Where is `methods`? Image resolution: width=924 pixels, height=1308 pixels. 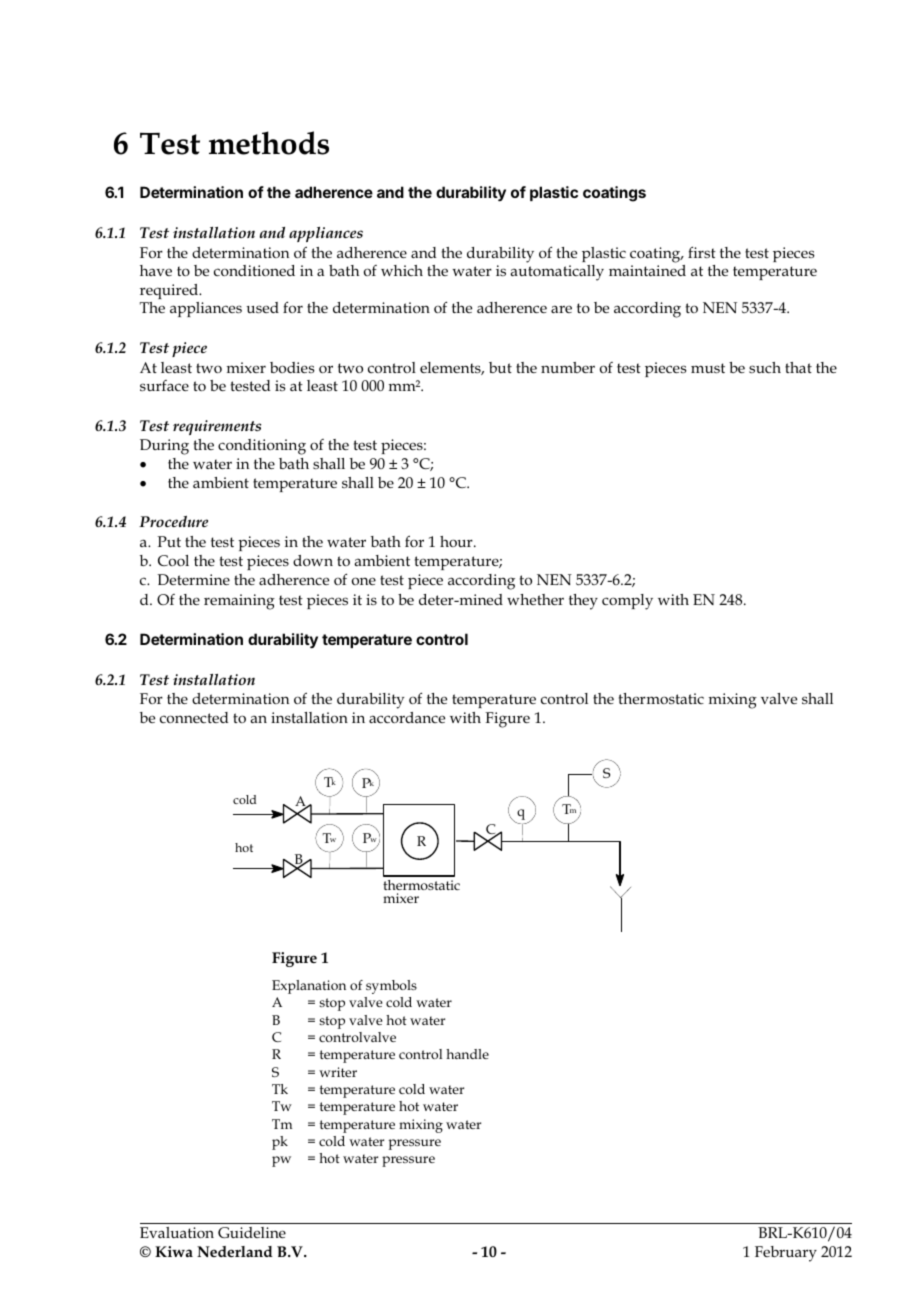 methods is located at coordinates (269, 143).
